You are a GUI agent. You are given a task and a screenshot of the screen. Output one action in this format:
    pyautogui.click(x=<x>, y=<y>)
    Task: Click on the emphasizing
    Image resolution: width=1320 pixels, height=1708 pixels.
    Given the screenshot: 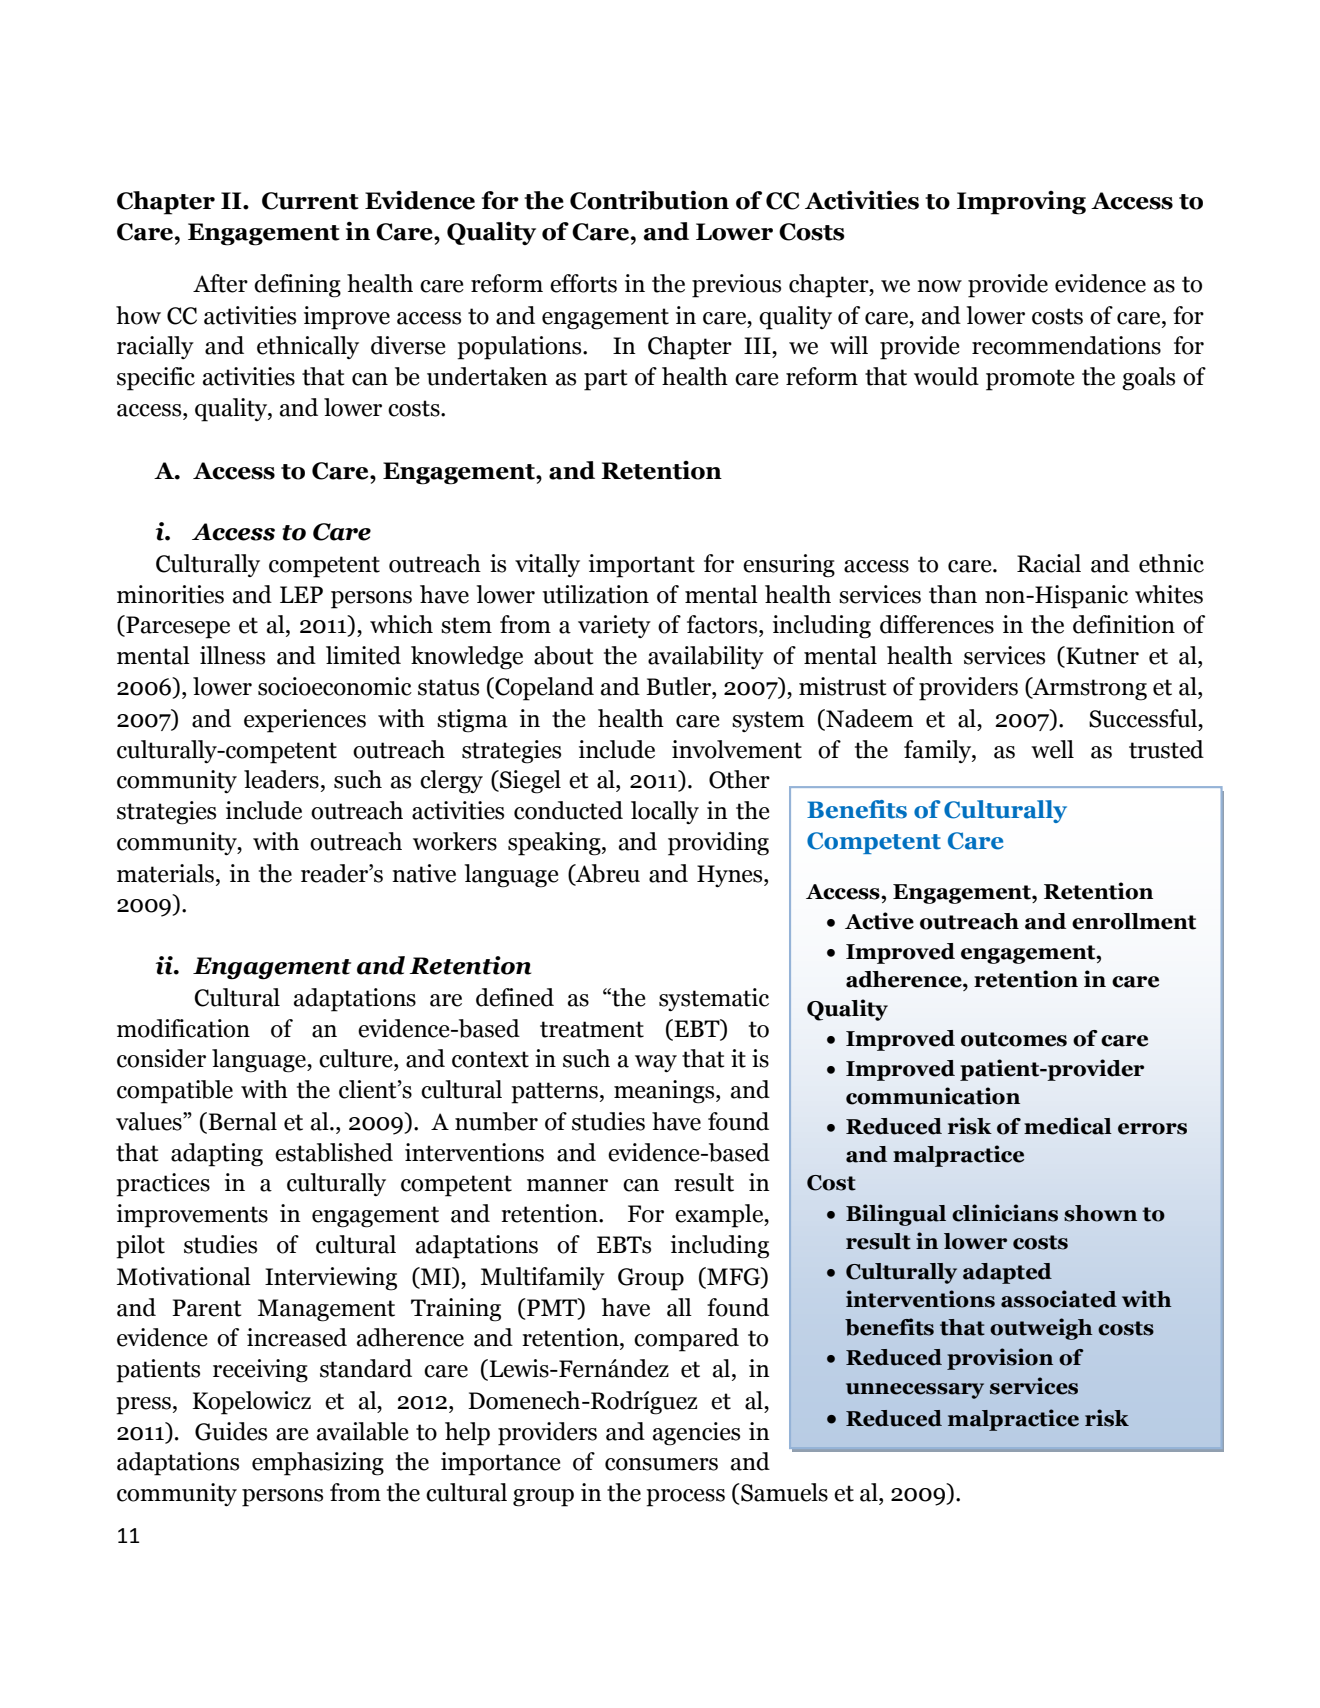 What is the action you would take?
    pyautogui.click(x=318, y=1464)
